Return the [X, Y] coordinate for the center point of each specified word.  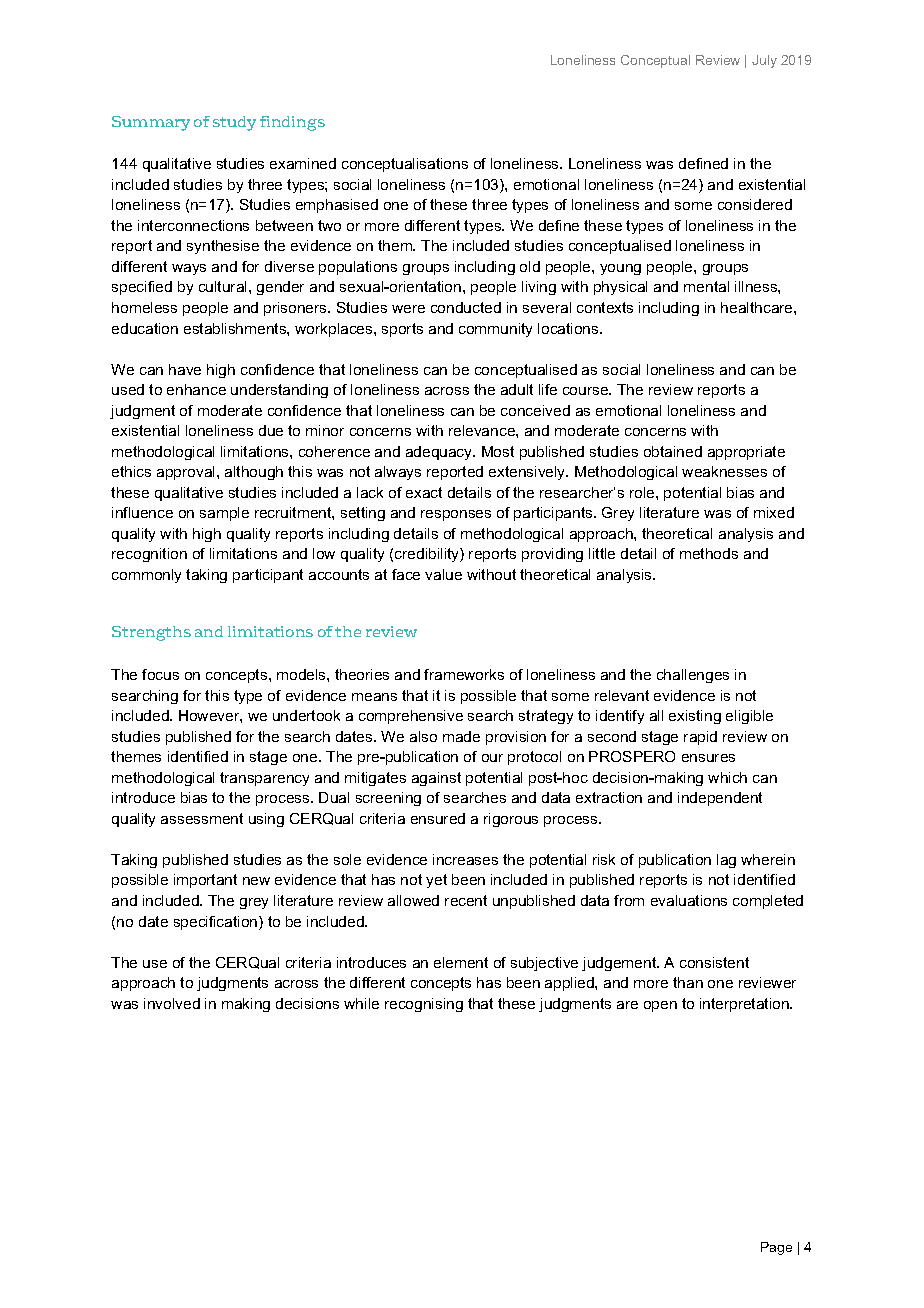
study [234, 123]
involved [172, 1003]
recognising [424, 1005]
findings [292, 123]
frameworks [464, 674]
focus [160, 674]
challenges [693, 676]
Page [776, 1248]
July [764, 61]
